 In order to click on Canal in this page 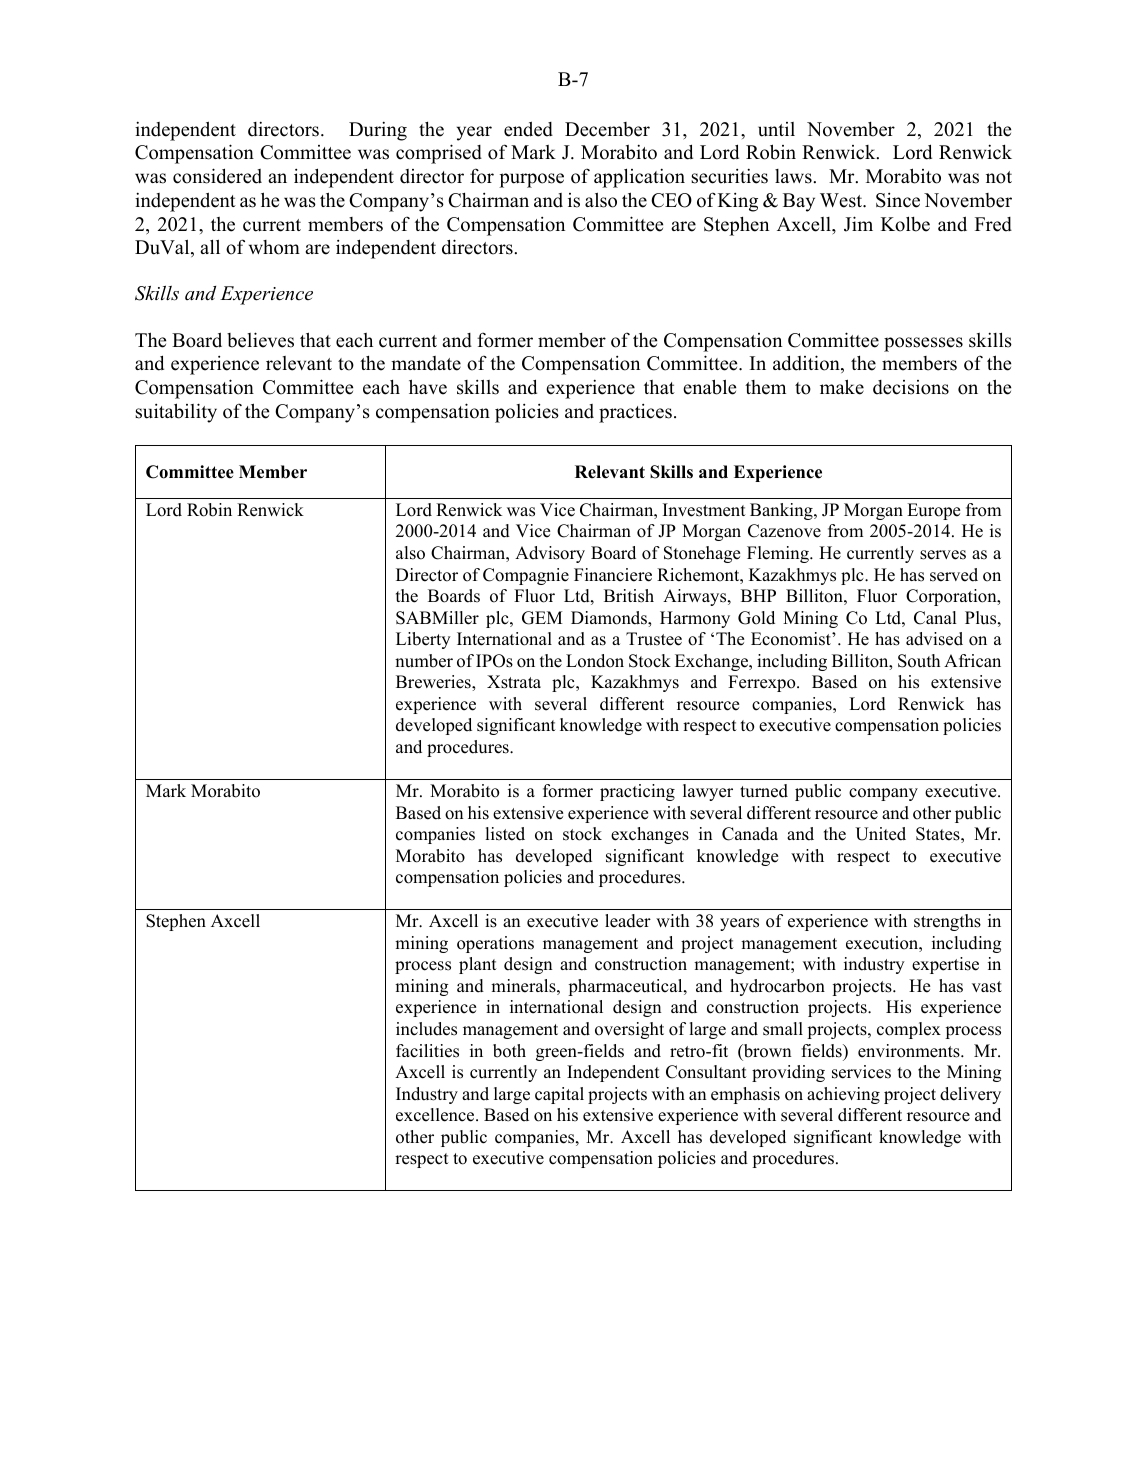, I will do `click(935, 618)`.
